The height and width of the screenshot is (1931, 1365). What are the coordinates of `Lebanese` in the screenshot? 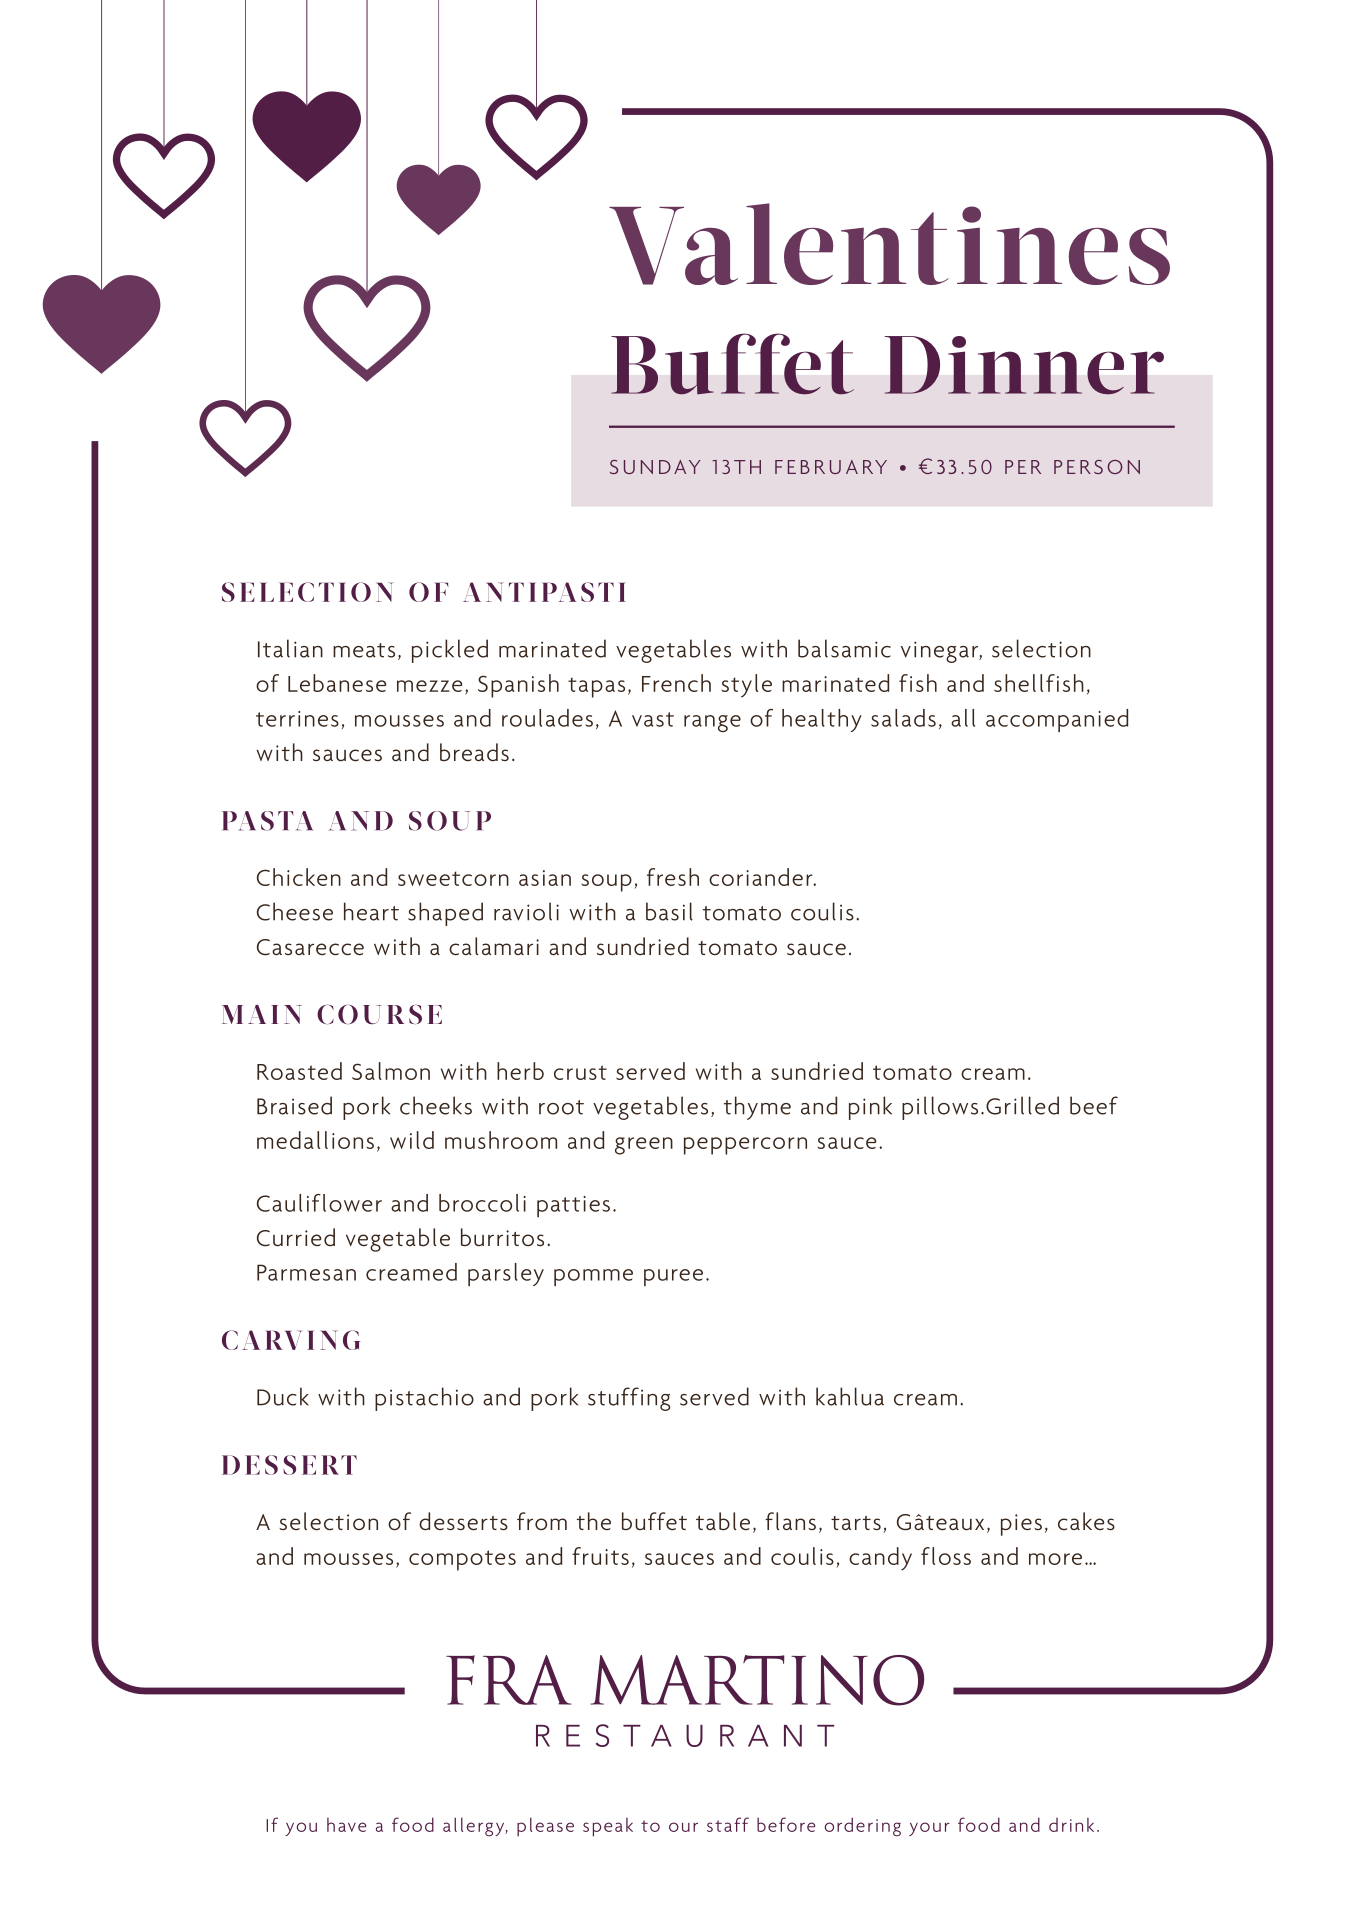 It's located at (337, 683).
